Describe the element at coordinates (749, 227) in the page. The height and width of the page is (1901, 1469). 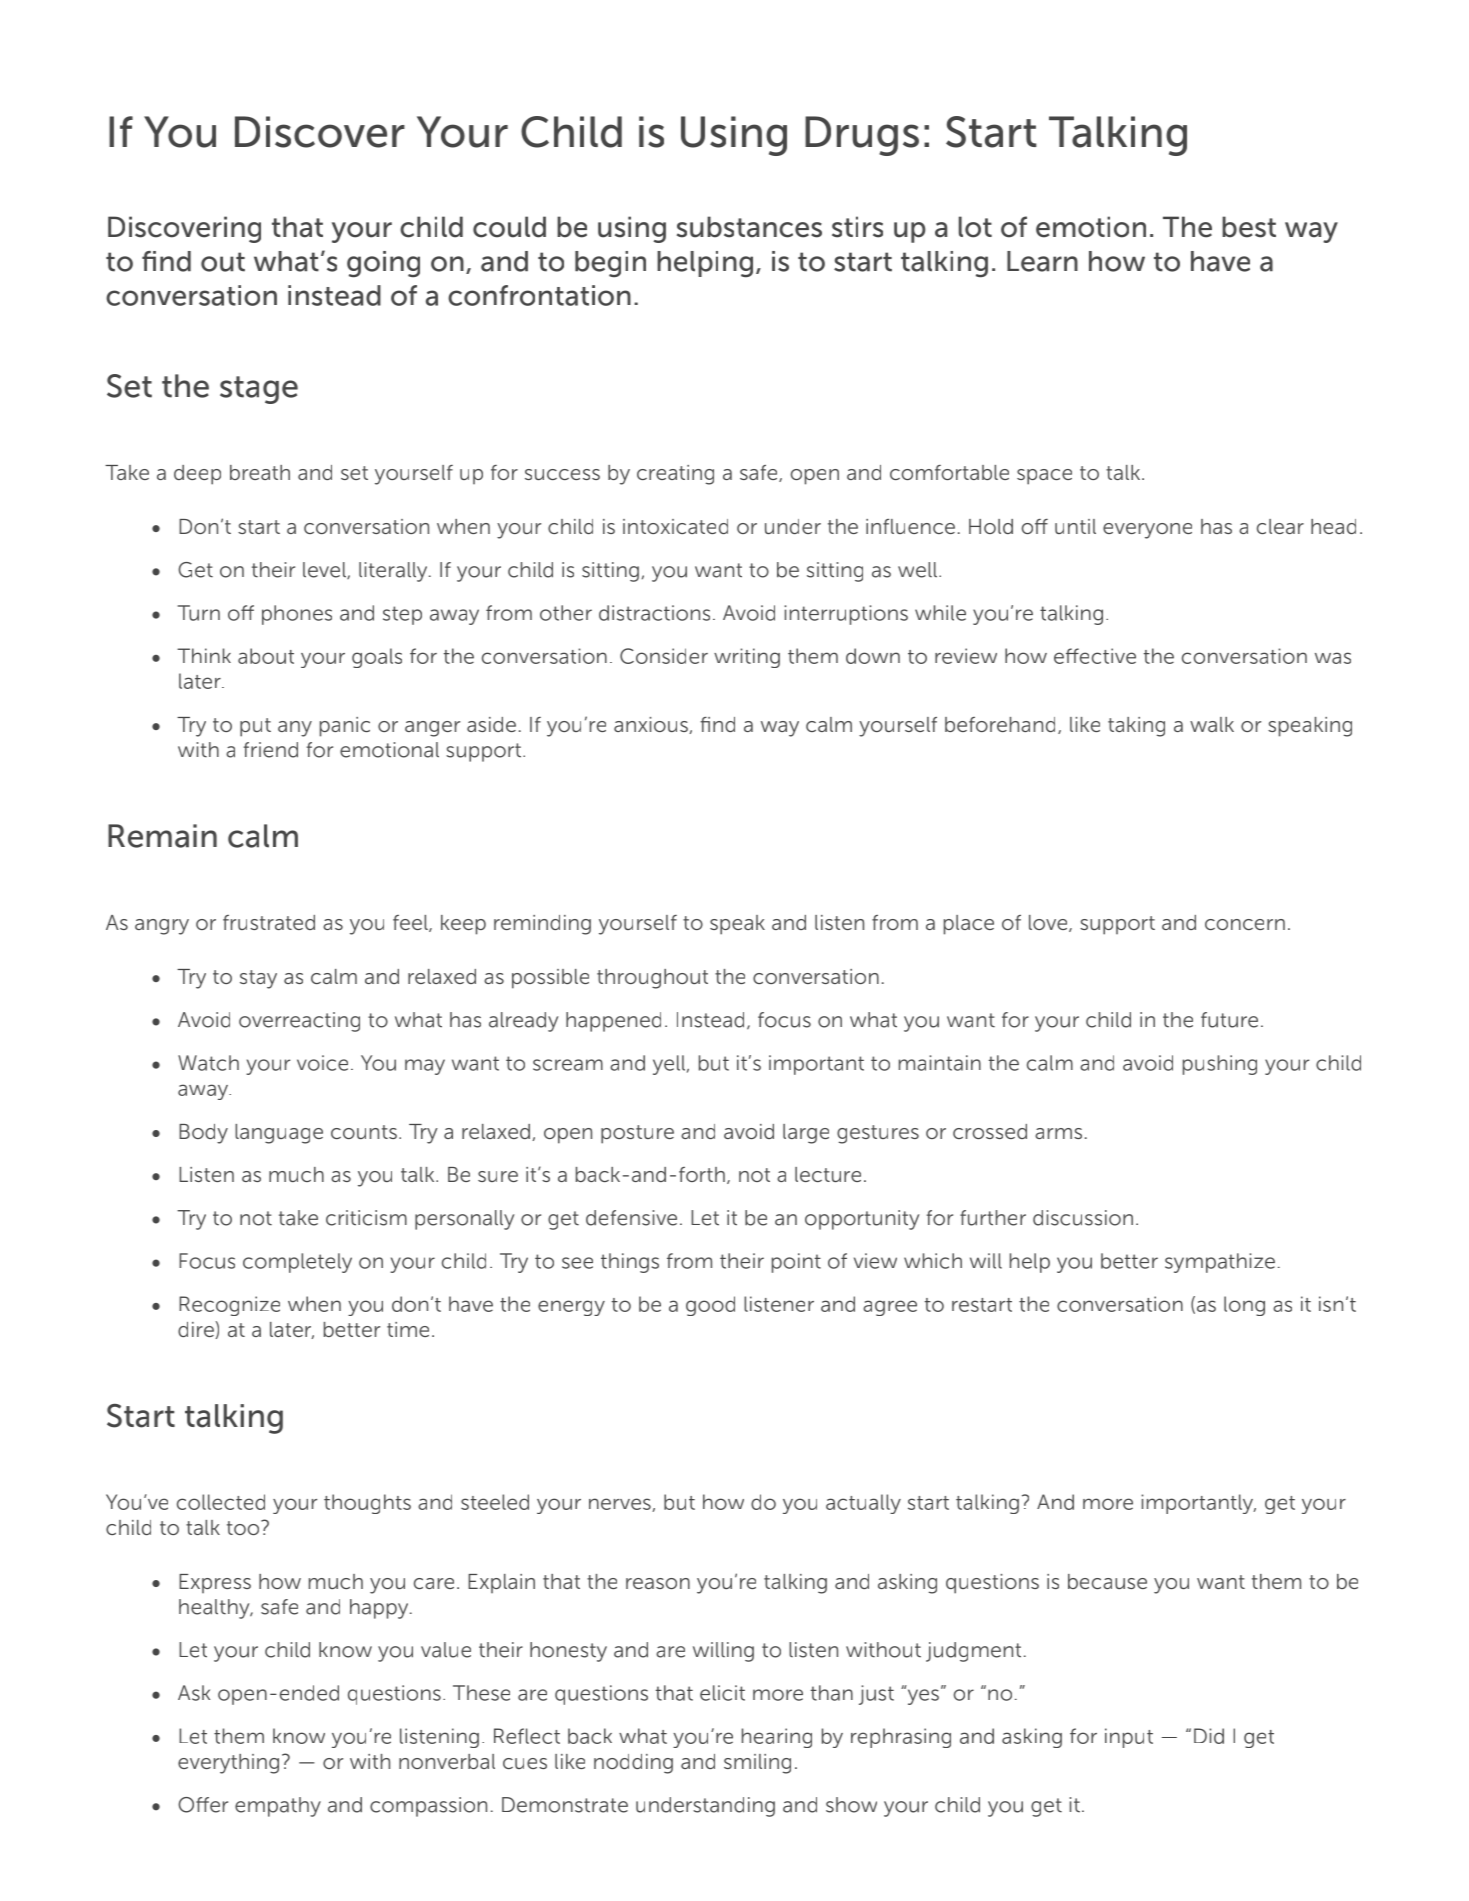
I see `substances` at that location.
